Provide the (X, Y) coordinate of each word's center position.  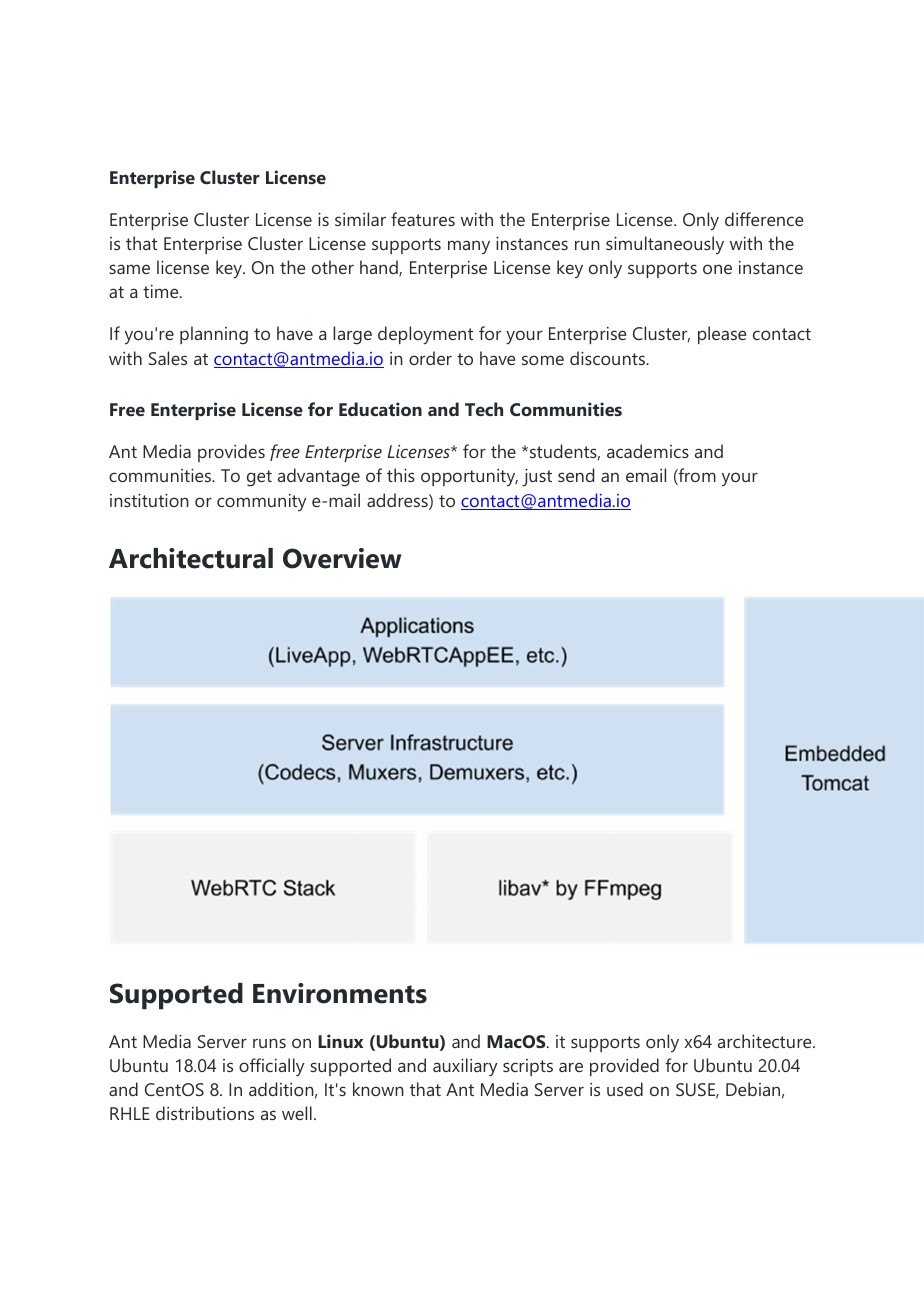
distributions (205, 1113)
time (162, 291)
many (469, 247)
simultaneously (665, 245)
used (625, 1089)
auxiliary (465, 1067)
